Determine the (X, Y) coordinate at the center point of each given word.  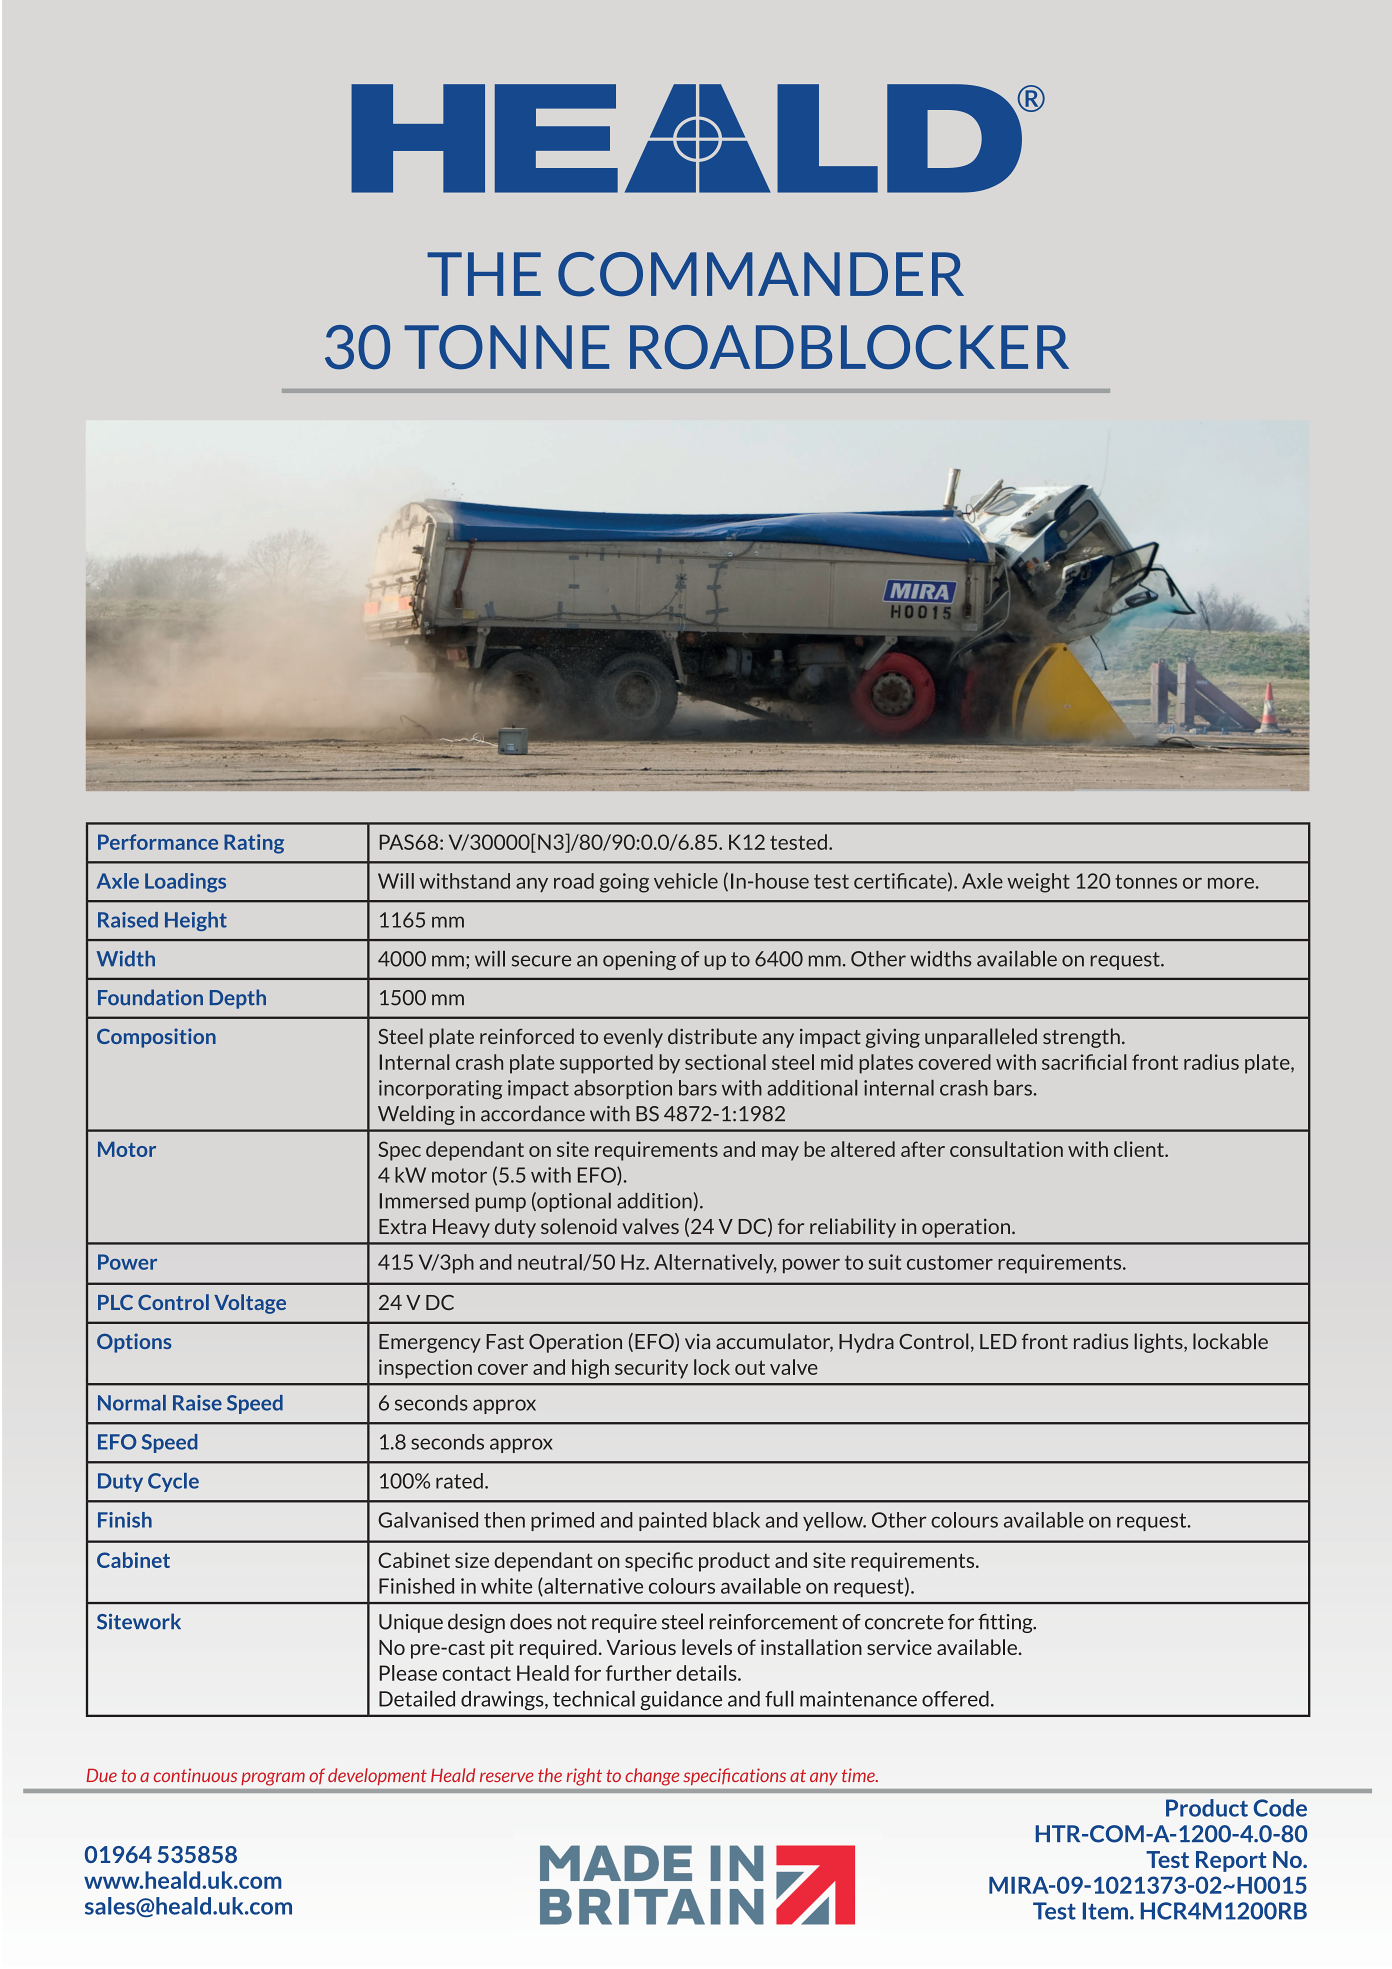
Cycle (173, 1482)
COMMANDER (761, 274)
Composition (156, 1038)
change (652, 1777)
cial (1111, 1062)
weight (1038, 883)
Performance (158, 842)
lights (1160, 1343)
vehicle (686, 881)
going (624, 883)
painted (673, 1521)
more (1231, 883)
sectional (725, 1062)
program (273, 1779)
